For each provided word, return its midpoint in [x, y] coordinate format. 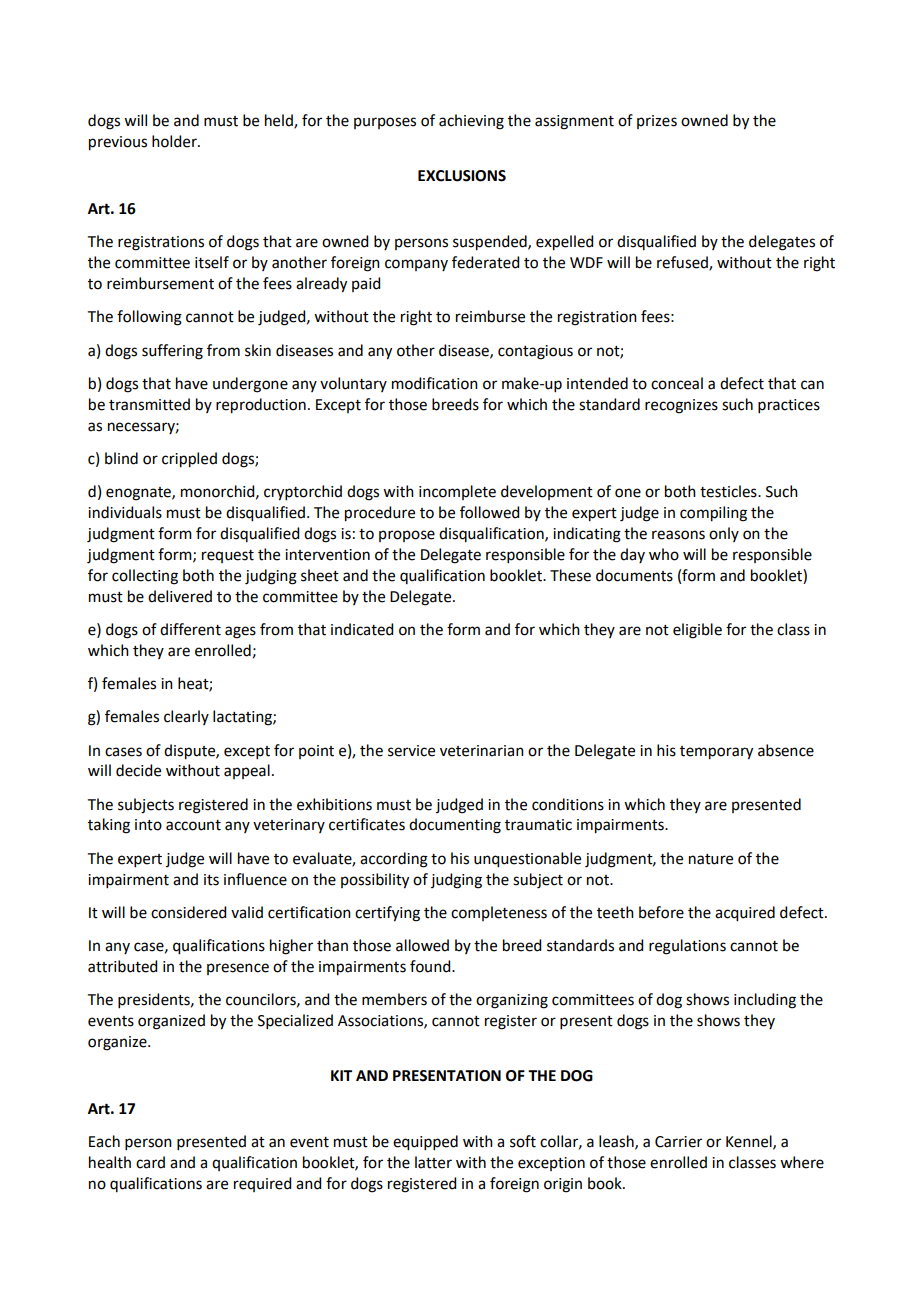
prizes [657, 122]
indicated [362, 629]
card [150, 1162]
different [190, 629]
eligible [697, 631]
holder [175, 141]
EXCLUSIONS [462, 176]
